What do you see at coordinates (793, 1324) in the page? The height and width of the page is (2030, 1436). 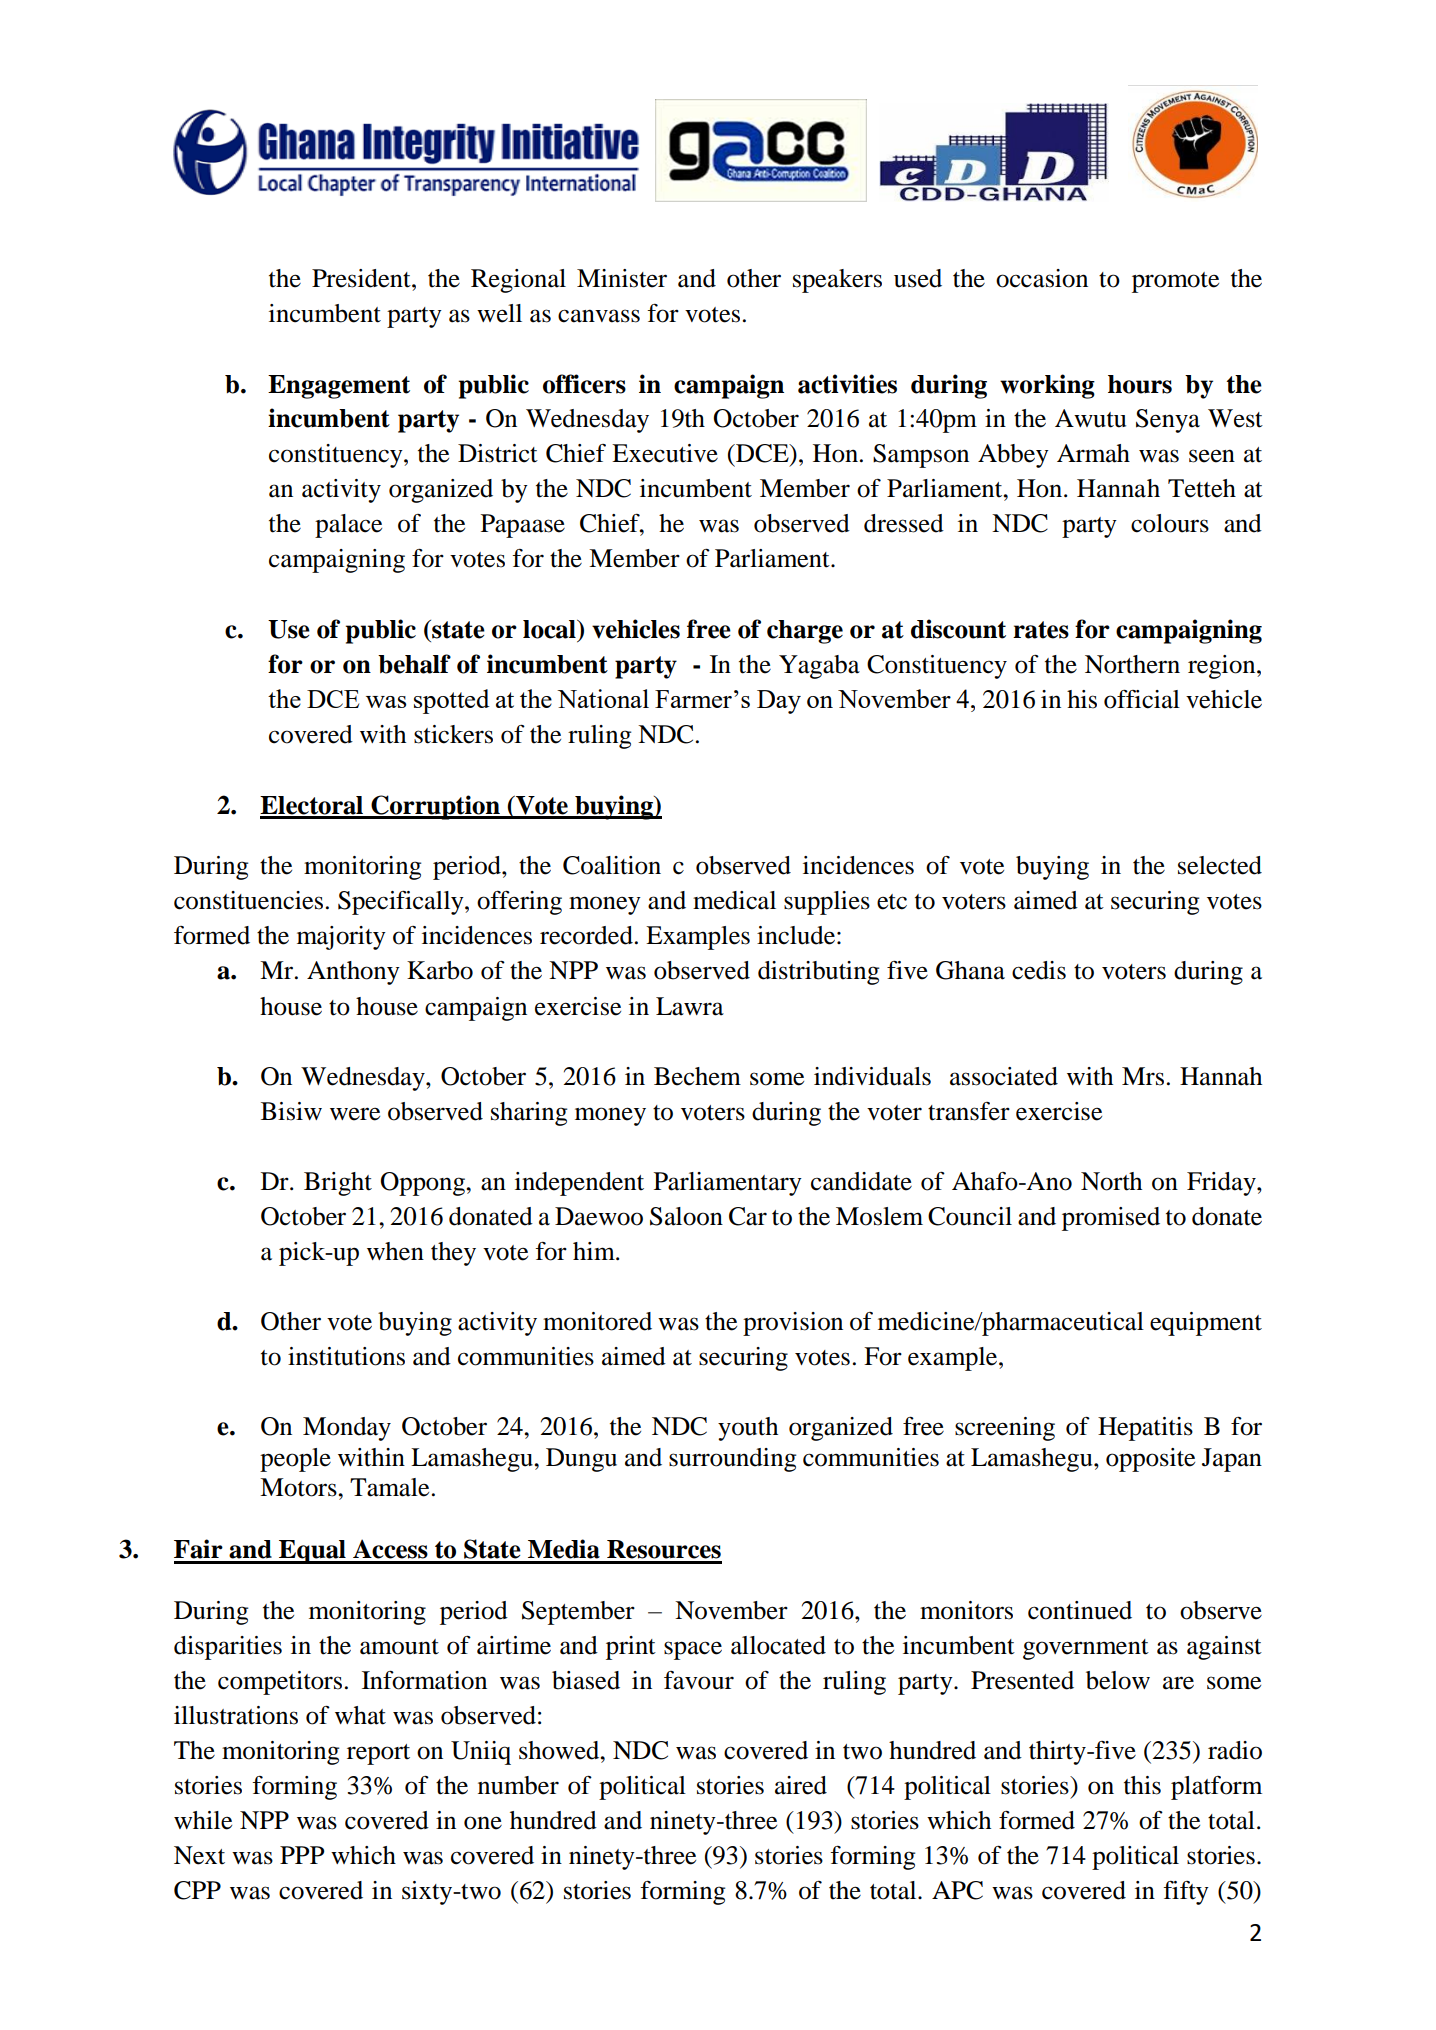 I see `provision` at bounding box center [793, 1324].
